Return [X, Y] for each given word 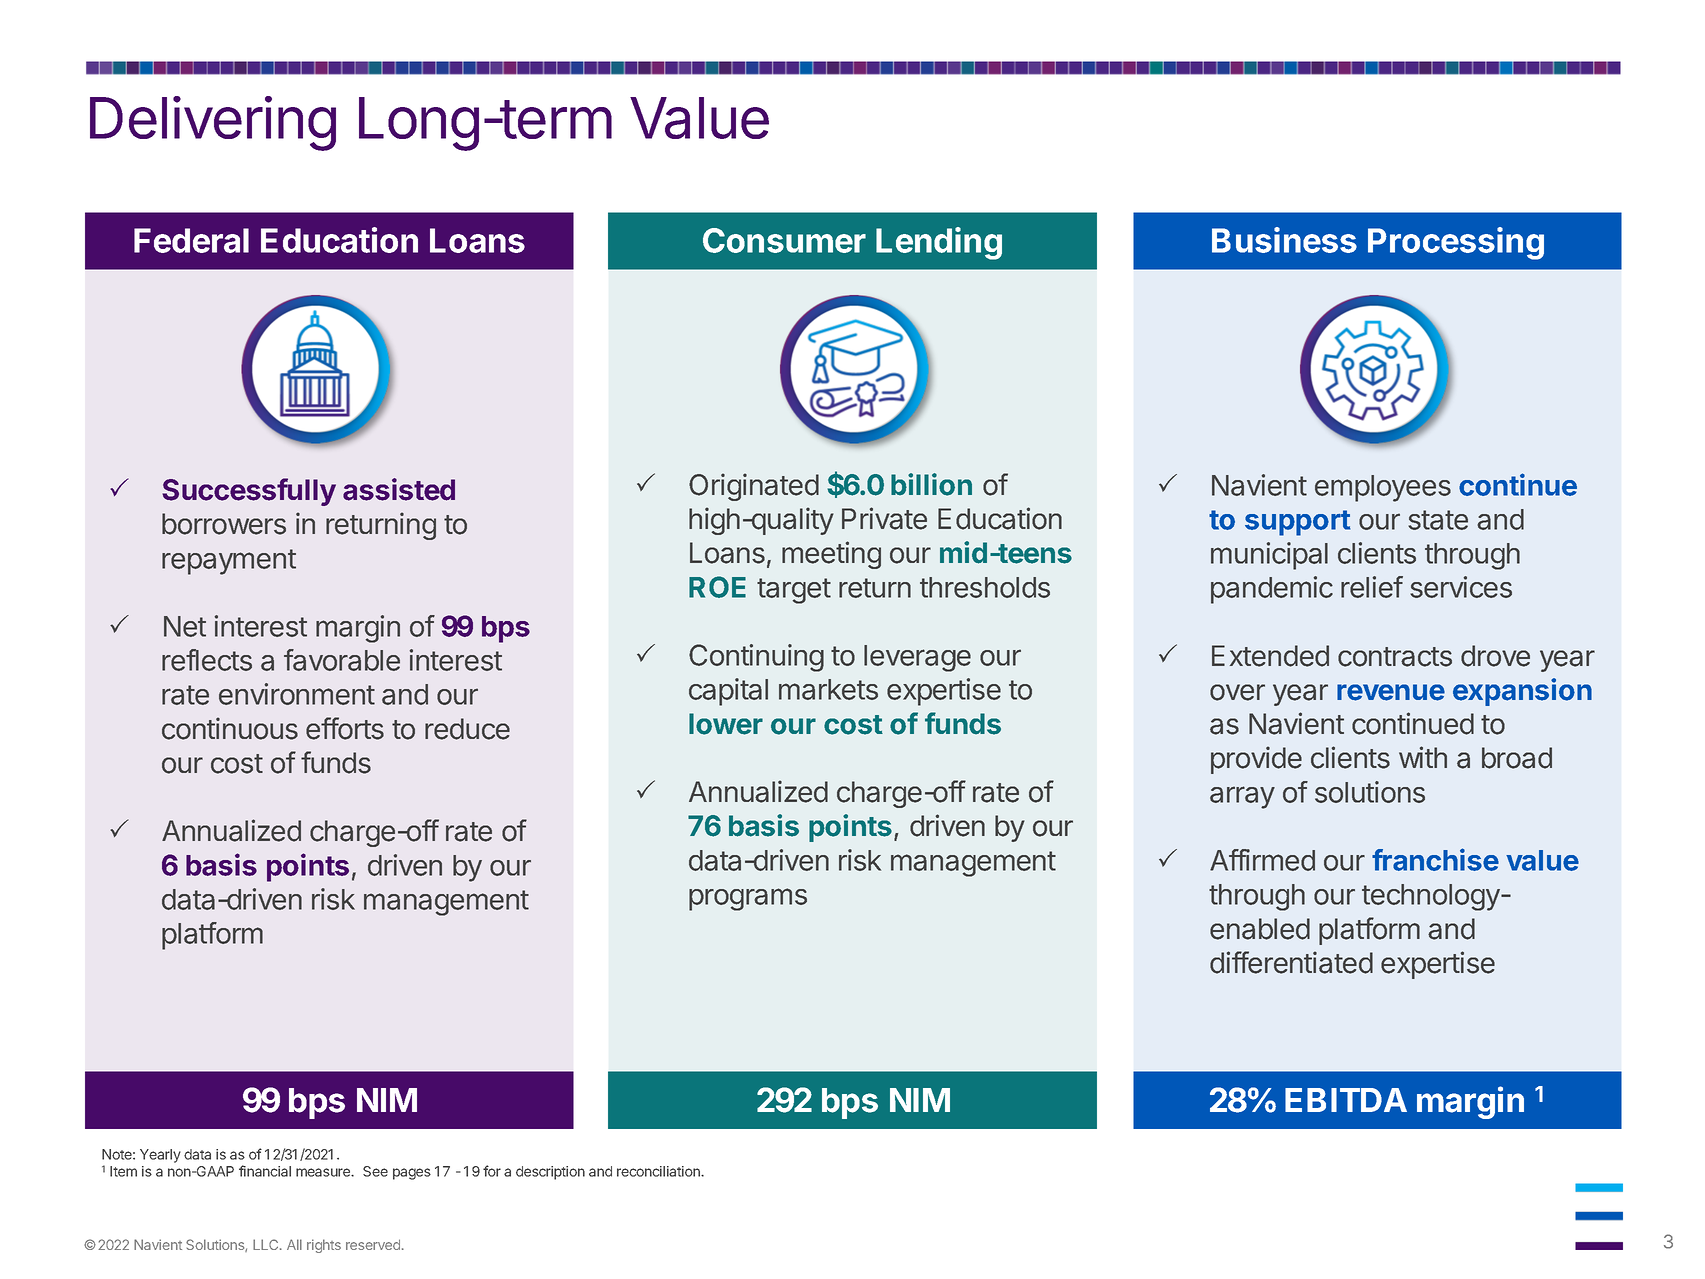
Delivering [213, 123]
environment [297, 694]
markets [828, 689]
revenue [1391, 692]
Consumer [784, 240]
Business [1284, 240]
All [294, 1244]
